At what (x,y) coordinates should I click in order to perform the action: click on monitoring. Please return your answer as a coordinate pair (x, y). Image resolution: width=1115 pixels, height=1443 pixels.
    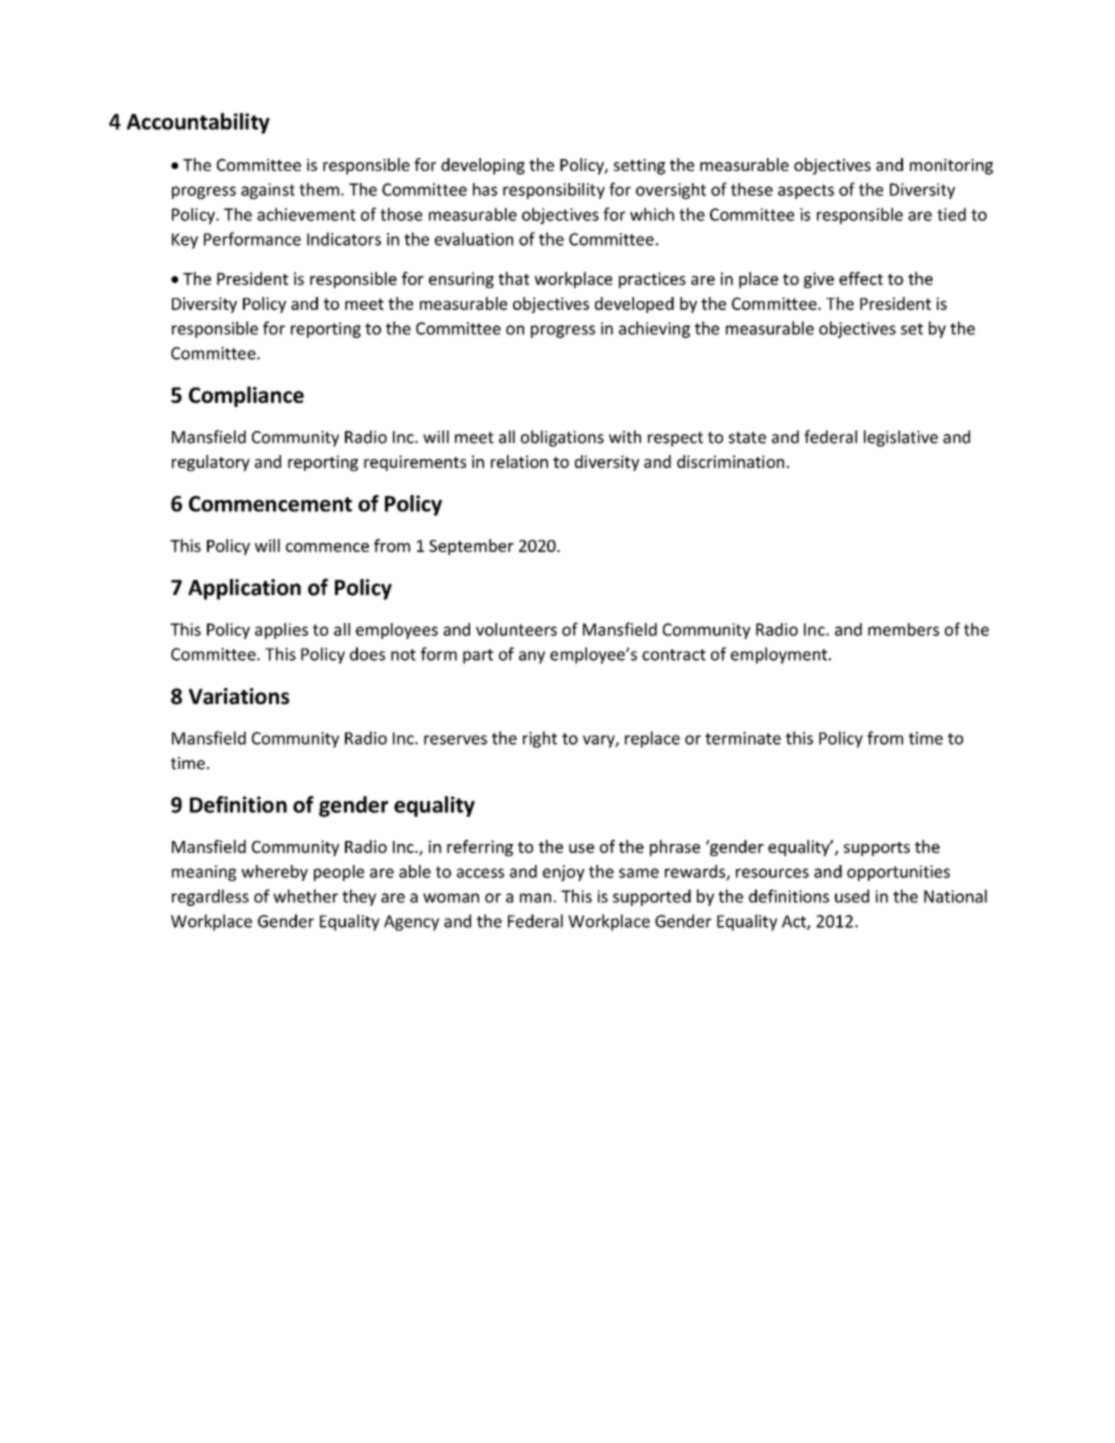
    Looking at the image, I should click on (951, 167).
